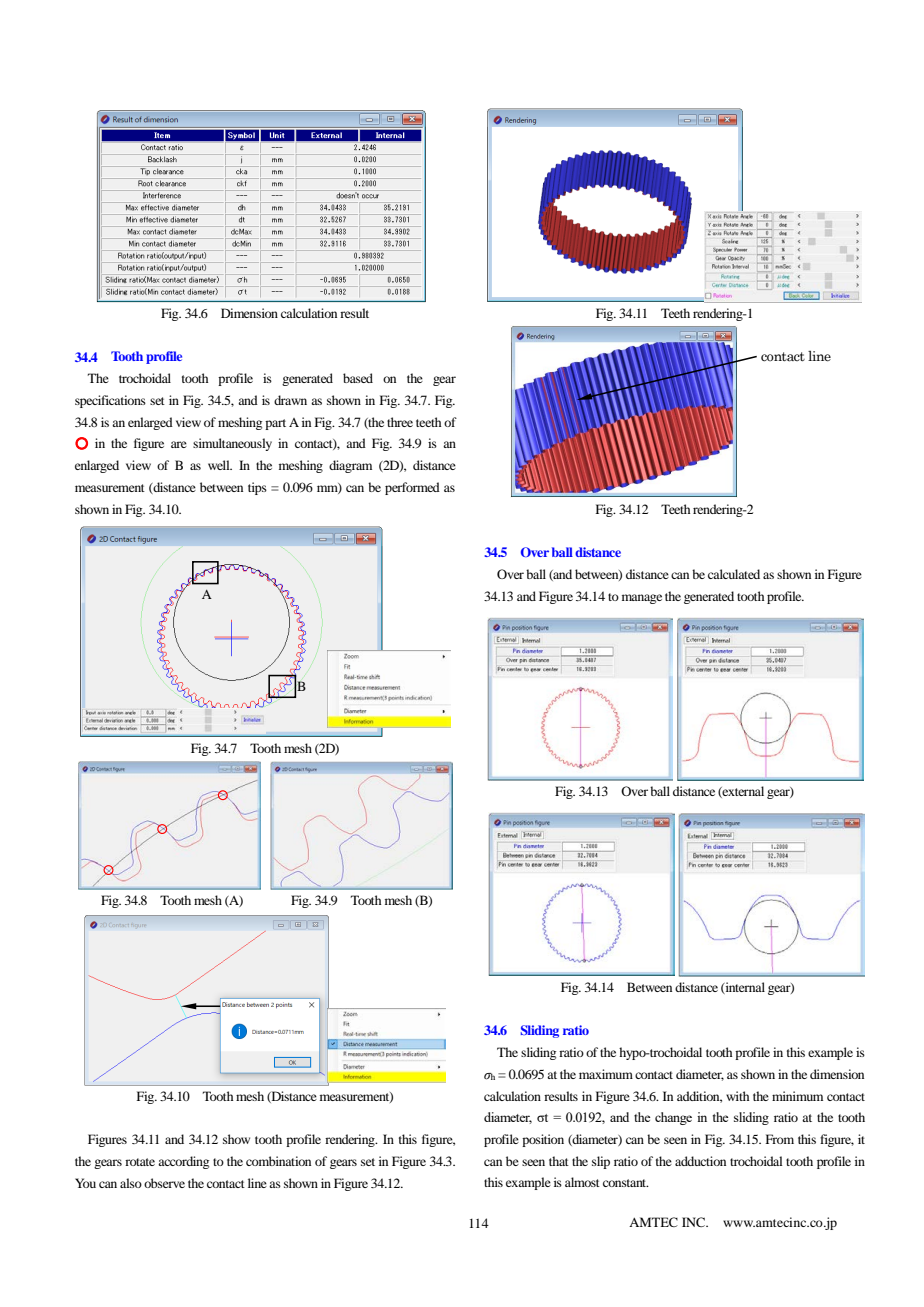 The height and width of the screenshot is (1307, 924). I want to click on calculated, so click(734, 574).
